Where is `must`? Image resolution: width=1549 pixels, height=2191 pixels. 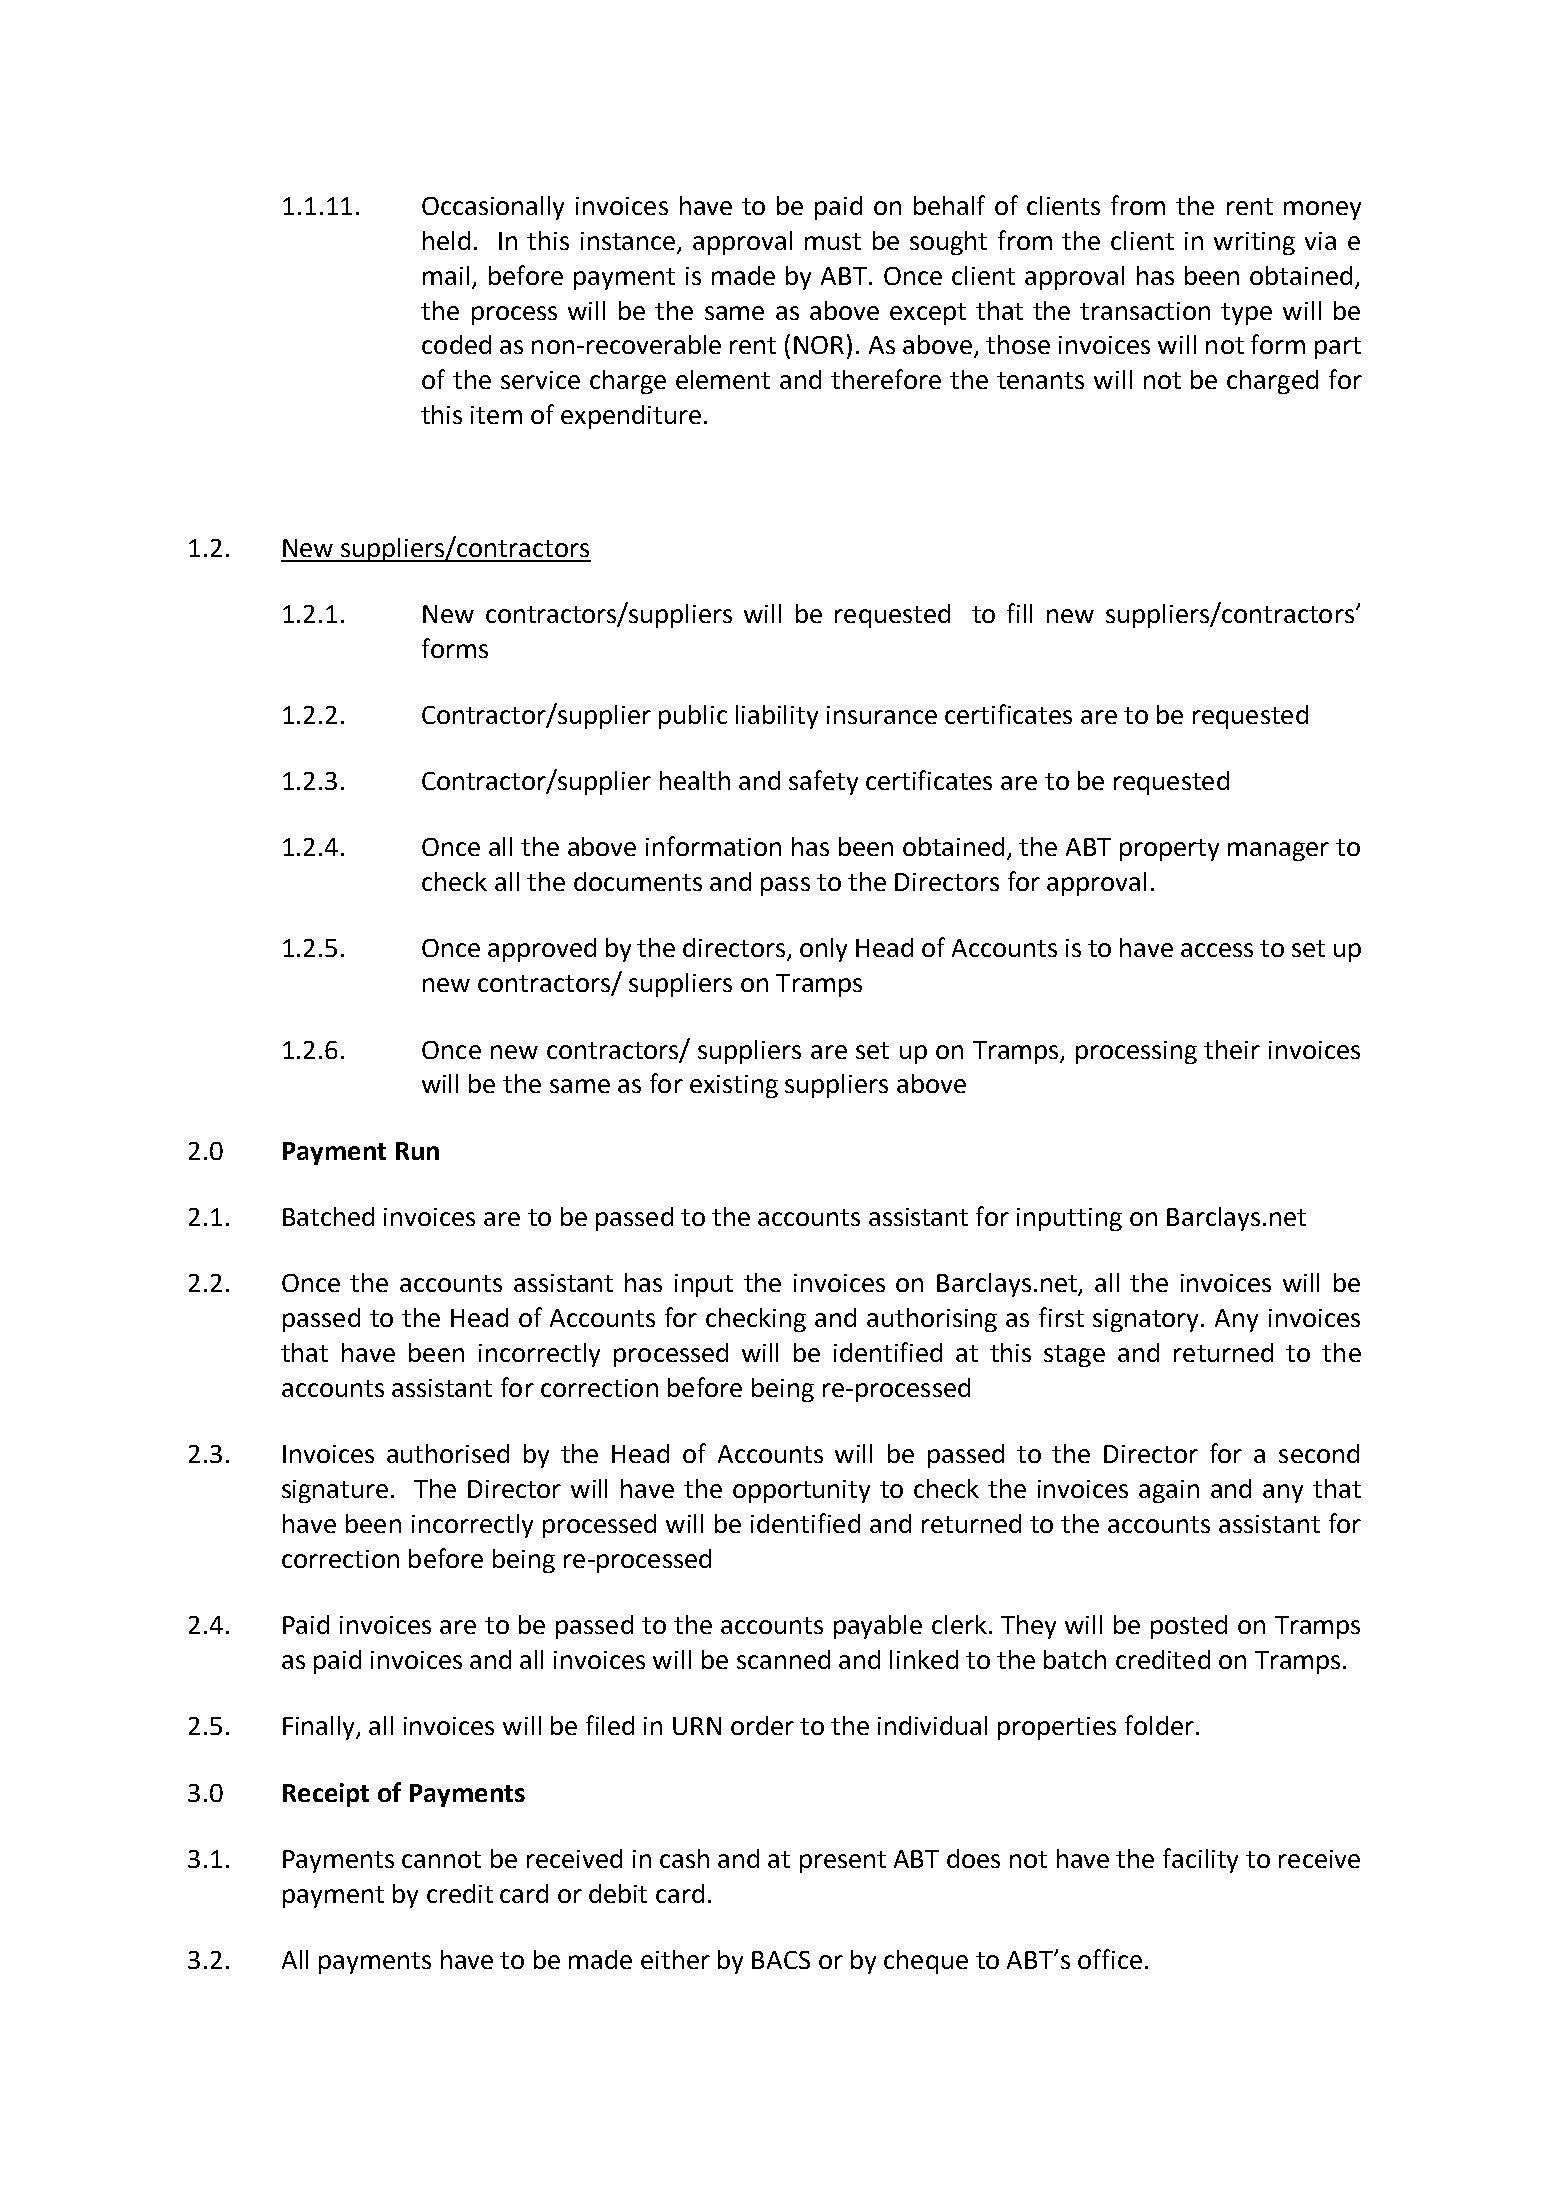
must is located at coordinates (833, 241).
